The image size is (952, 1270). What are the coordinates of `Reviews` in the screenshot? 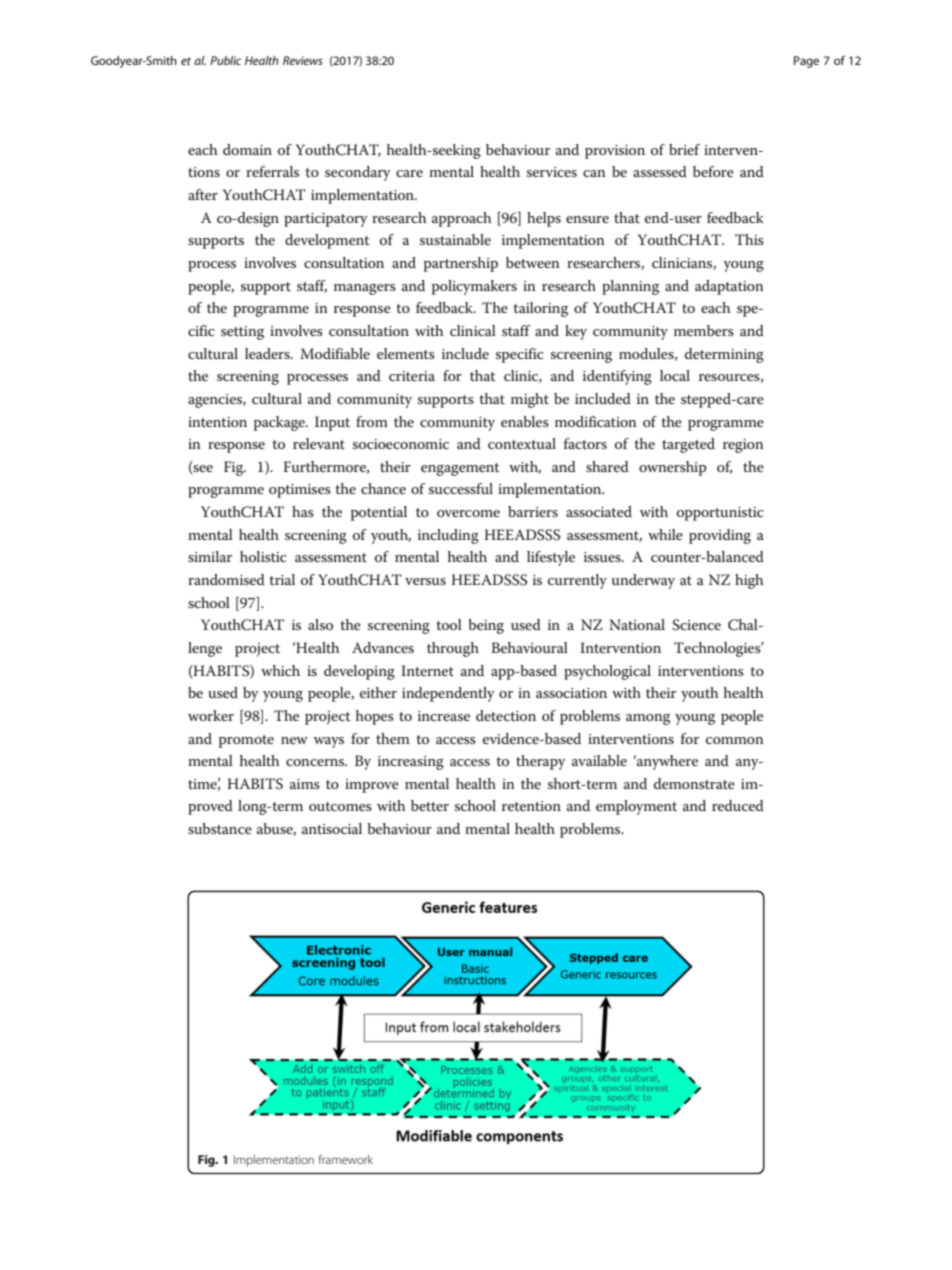 It's located at (303, 60).
